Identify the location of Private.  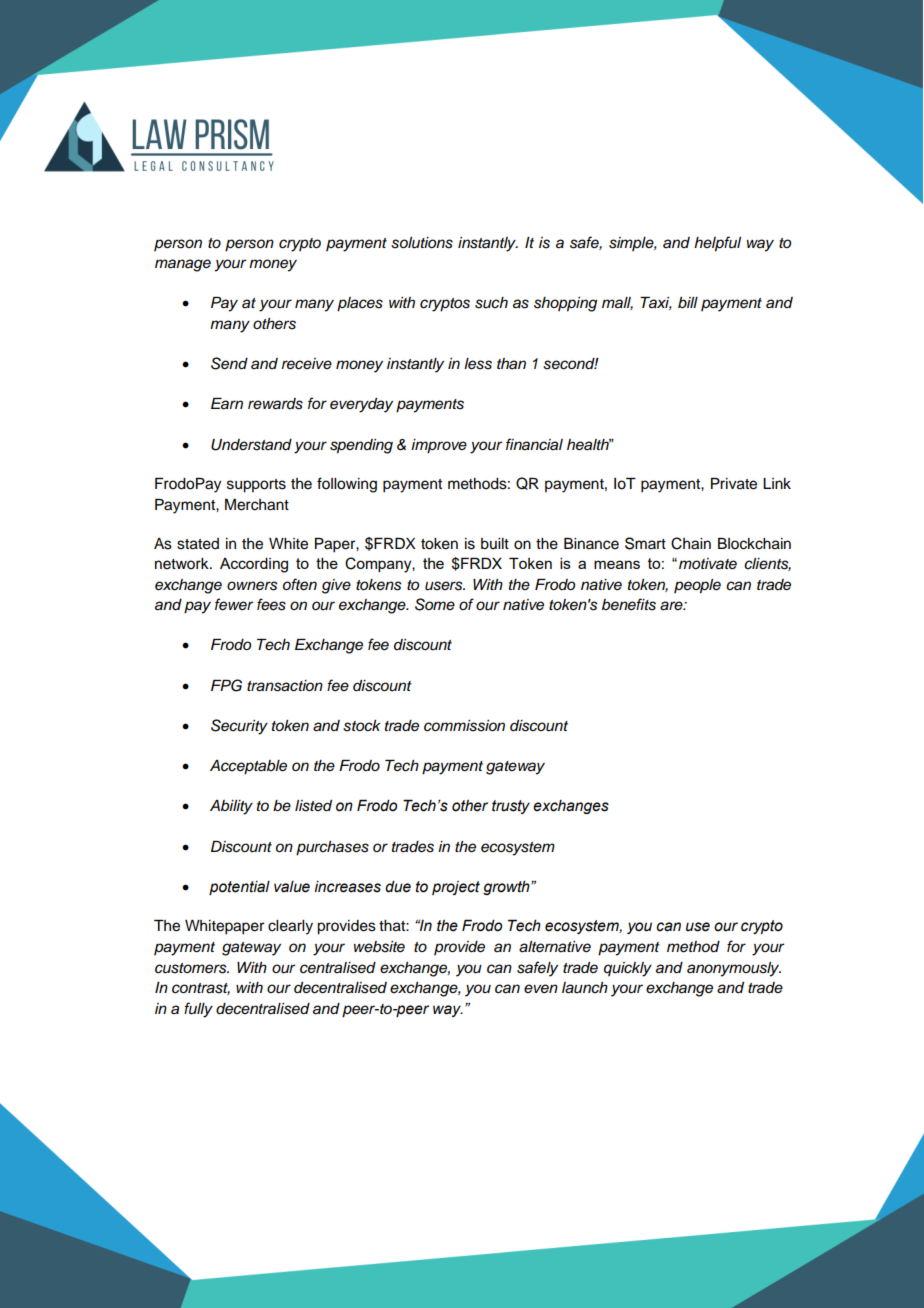
(734, 484).
